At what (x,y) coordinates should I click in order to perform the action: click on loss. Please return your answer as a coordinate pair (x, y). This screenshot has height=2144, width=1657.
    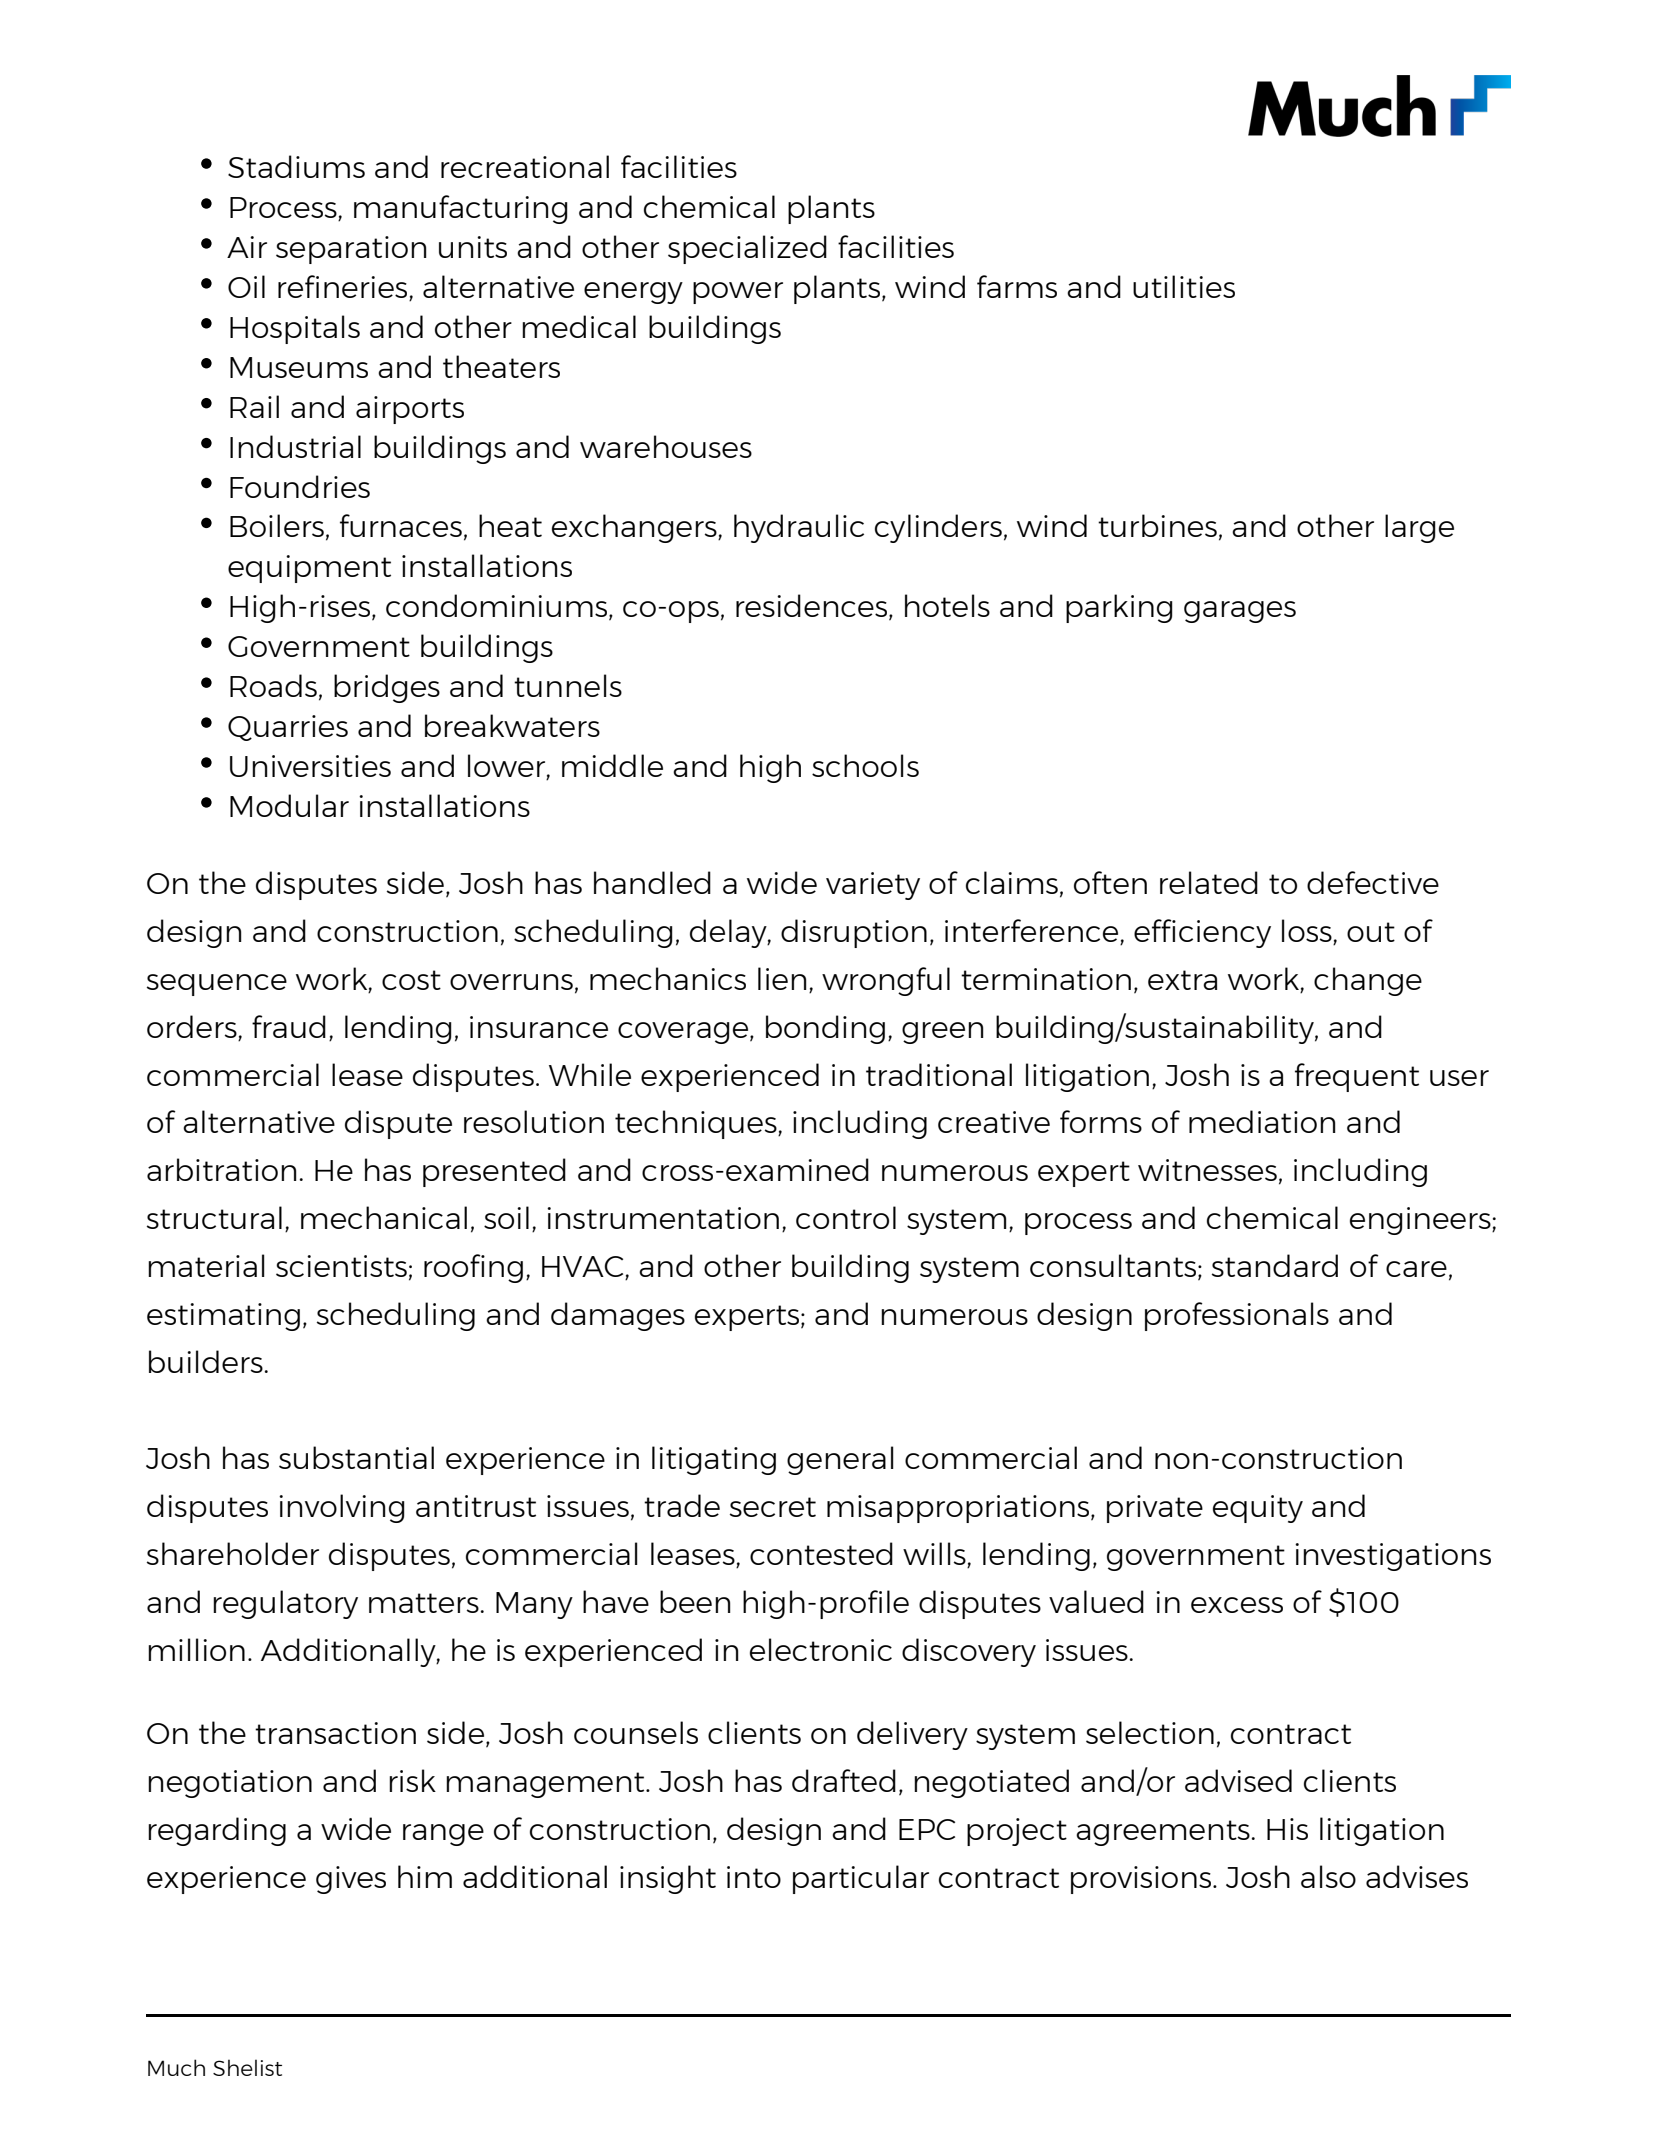
    Looking at the image, I should click on (1307, 930).
